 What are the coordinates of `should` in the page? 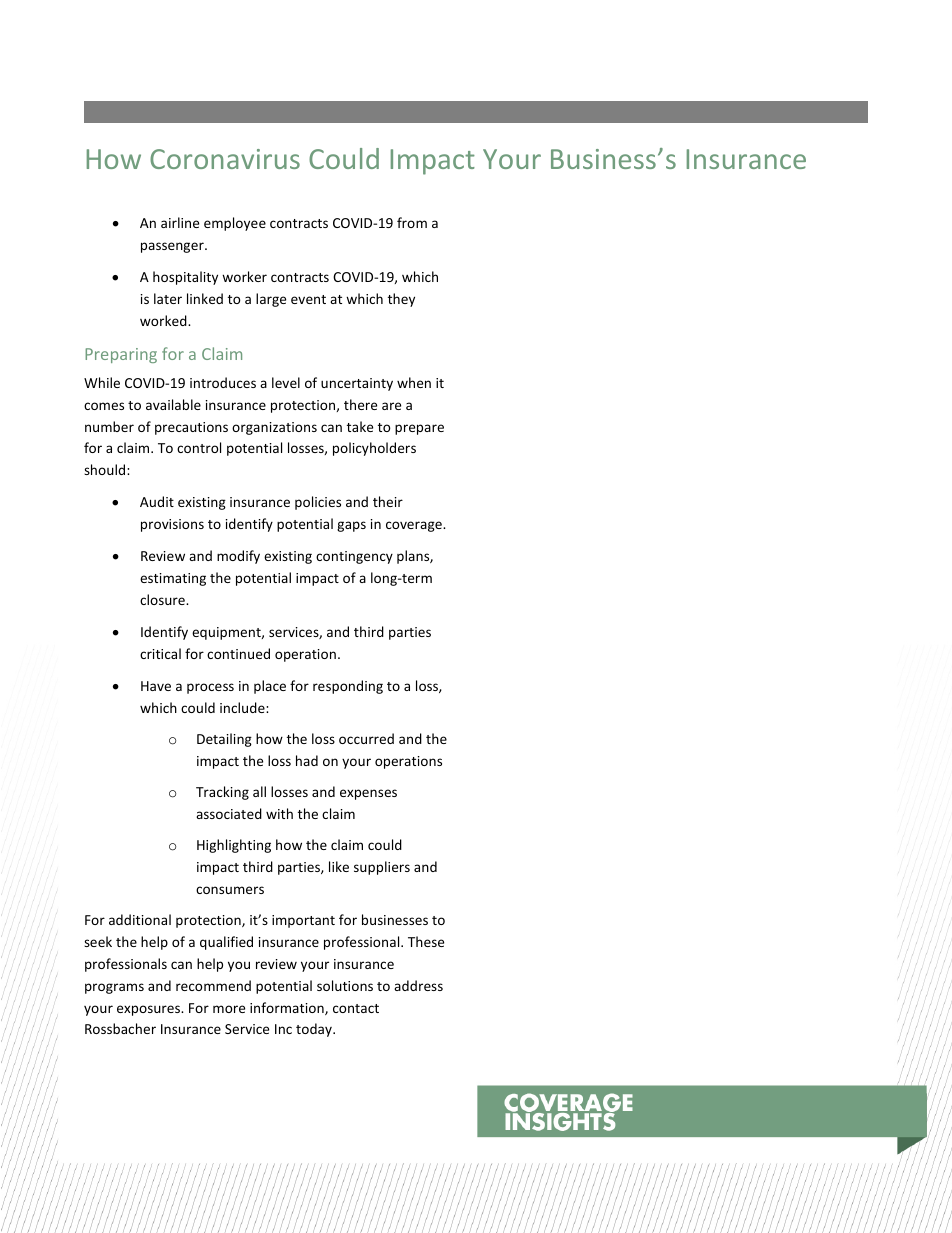 It's located at (106, 469).
